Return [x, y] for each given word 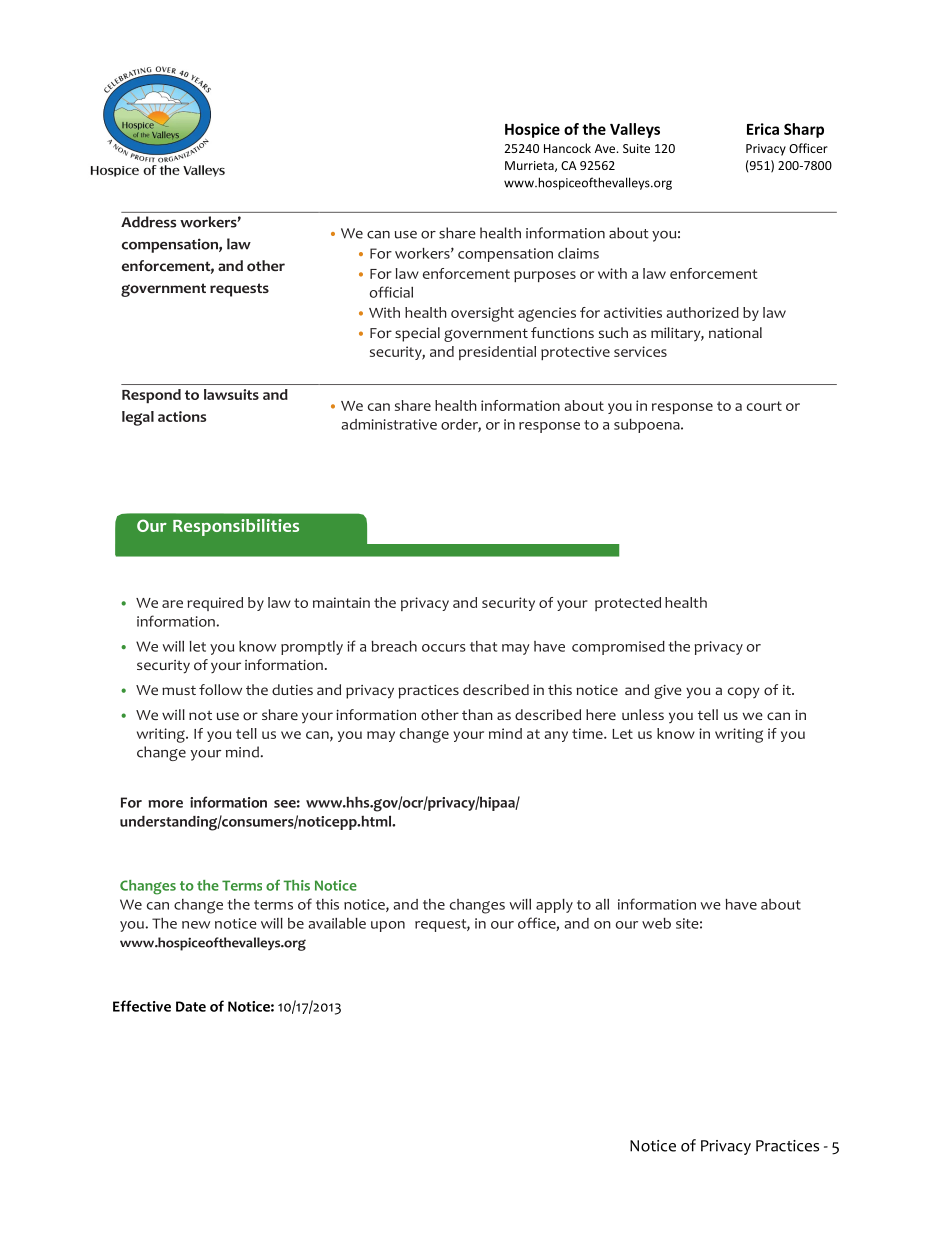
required [215, 604]
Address [148, 222]
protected [628, 604]
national [735, 333]
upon [388, 926]
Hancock [567, 148]
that [483, 646]
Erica [763, 129]
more [165, 804]
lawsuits [231, 394]
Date [191, 1006]
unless [643, 714]
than [477, 714]
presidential [497, 353]
